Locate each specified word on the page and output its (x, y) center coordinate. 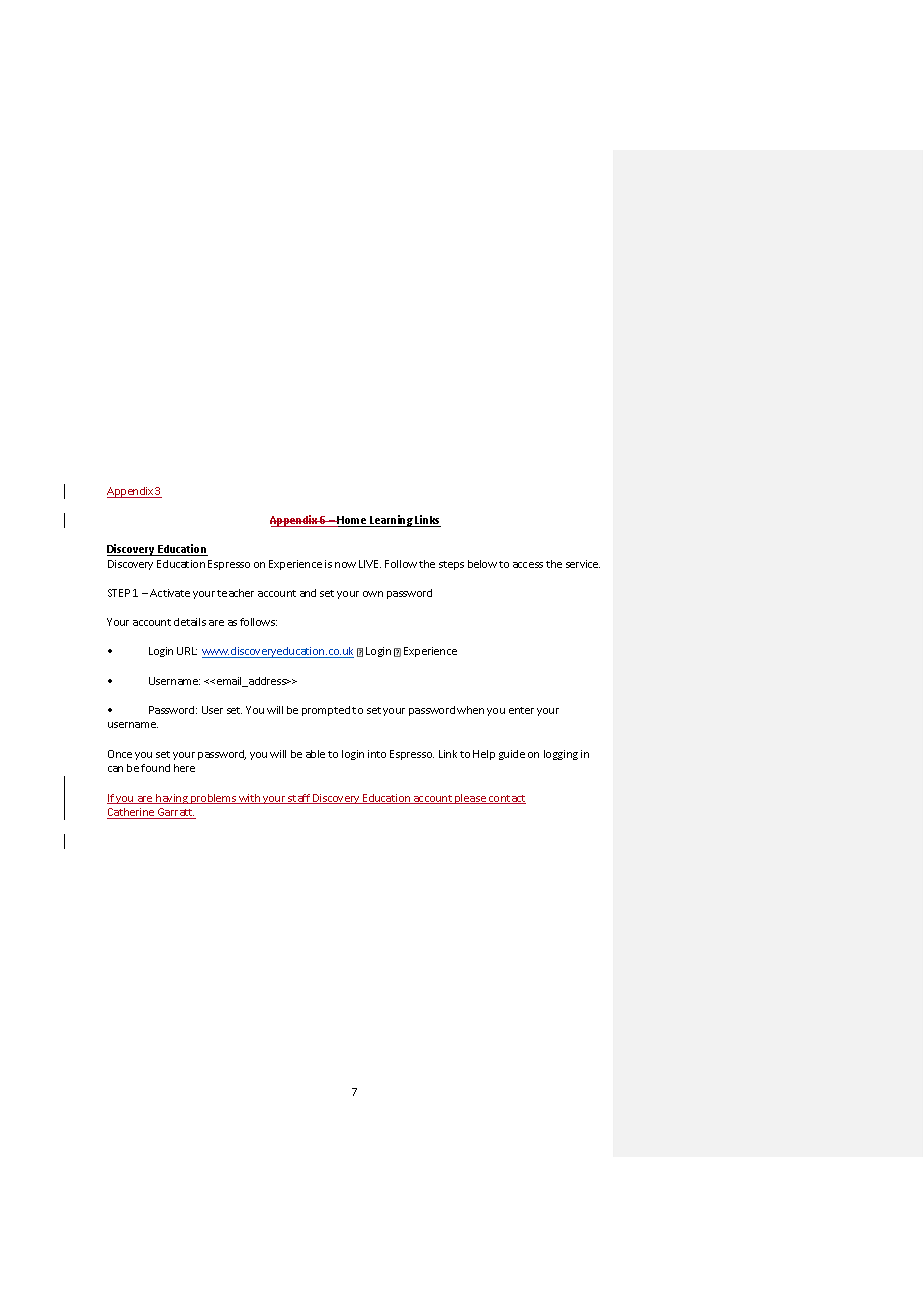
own (373, 594)
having (172, 799)
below (482, 564)
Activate (170, 593)
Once (120, 754)
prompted (326, 711)
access (528, 565)
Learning (392, 521)
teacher (235, 593)
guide (512, 755)
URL (187, 651)
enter (521, 710)
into (377, 754)
